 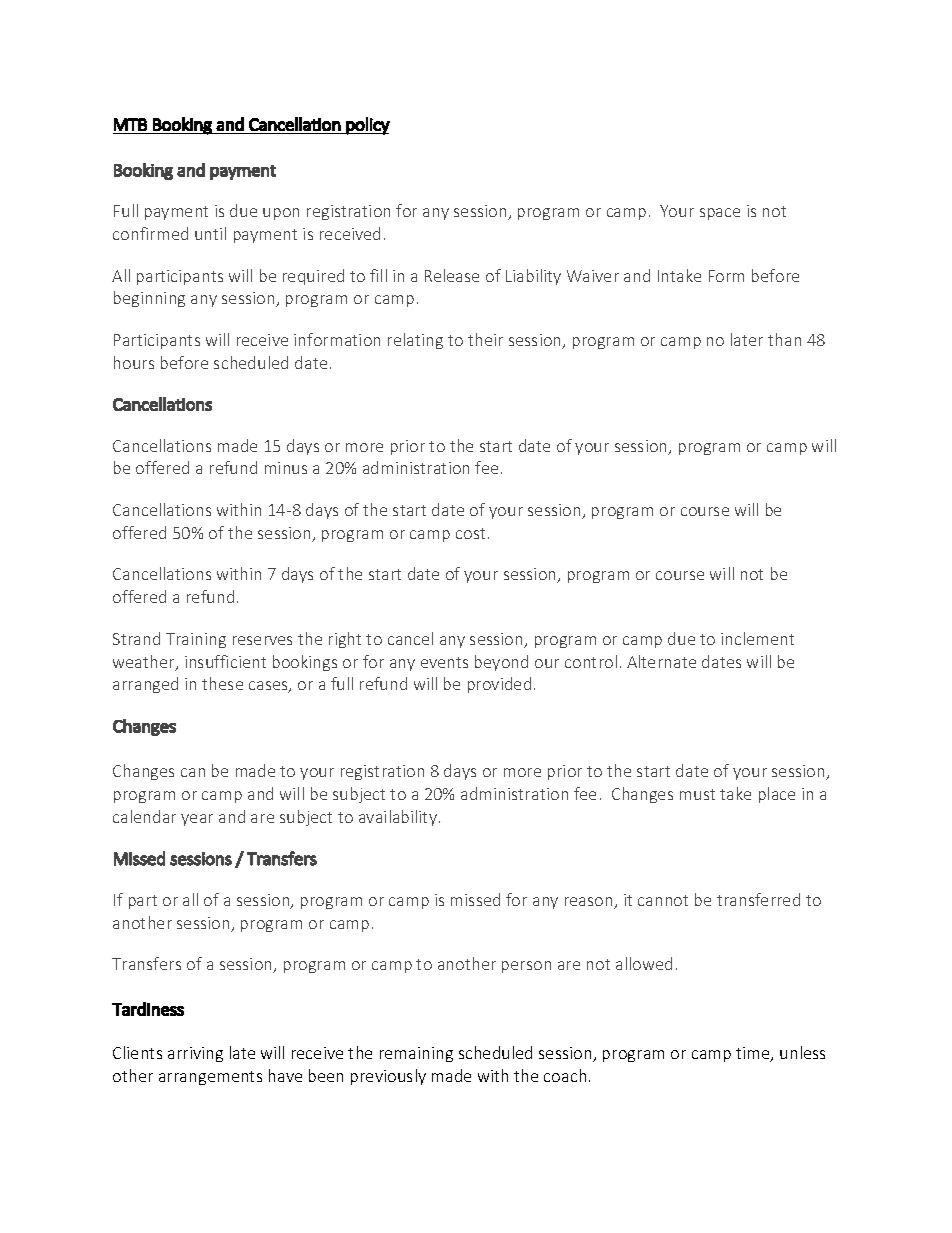 What do you see at coordinates (134, 362) in the image?
I see `hours` at bounding box center [134, 362].
